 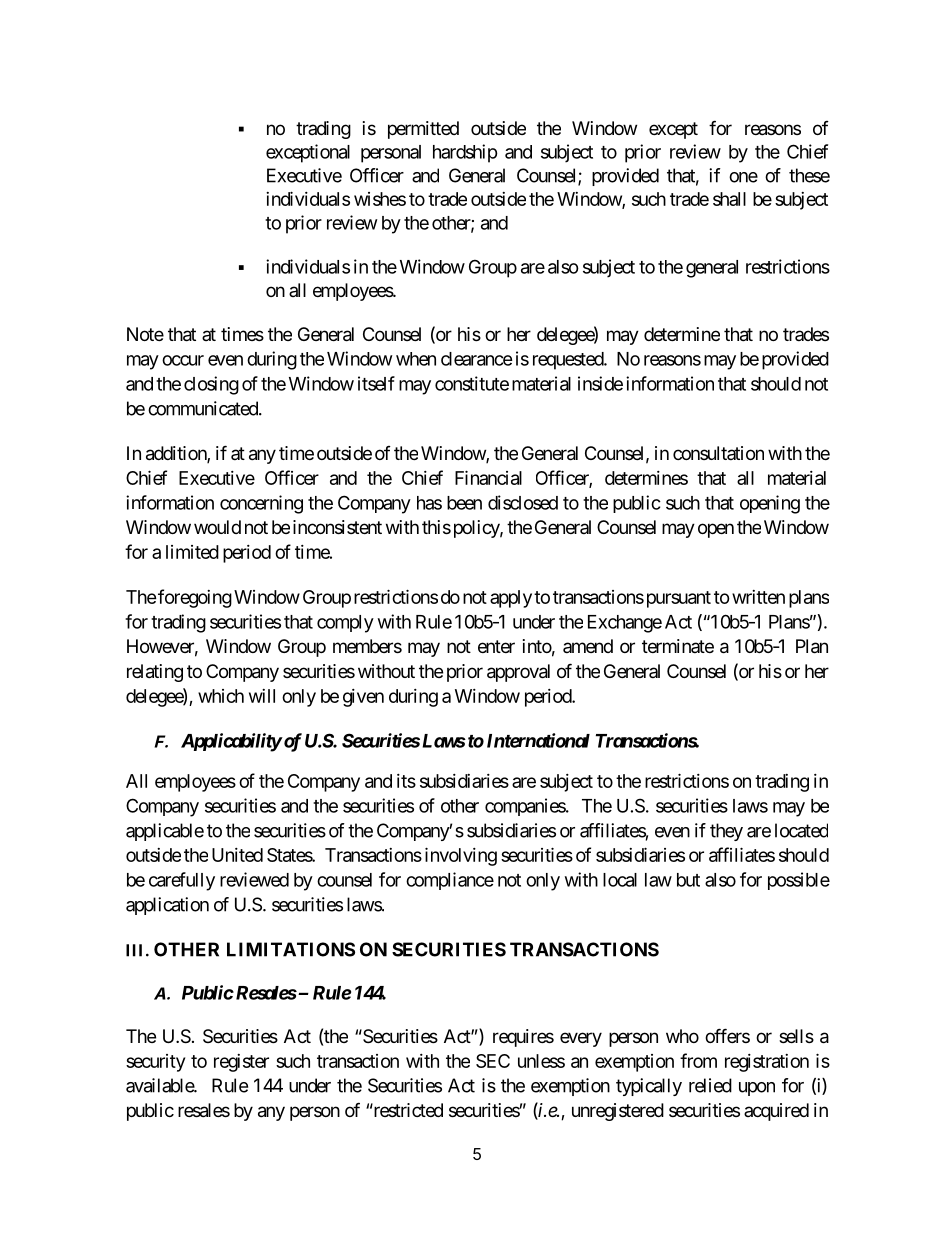 What do you see at coordinates (523, 1038) in the image?
I see `requires` at bounding box center [523, 1038].
